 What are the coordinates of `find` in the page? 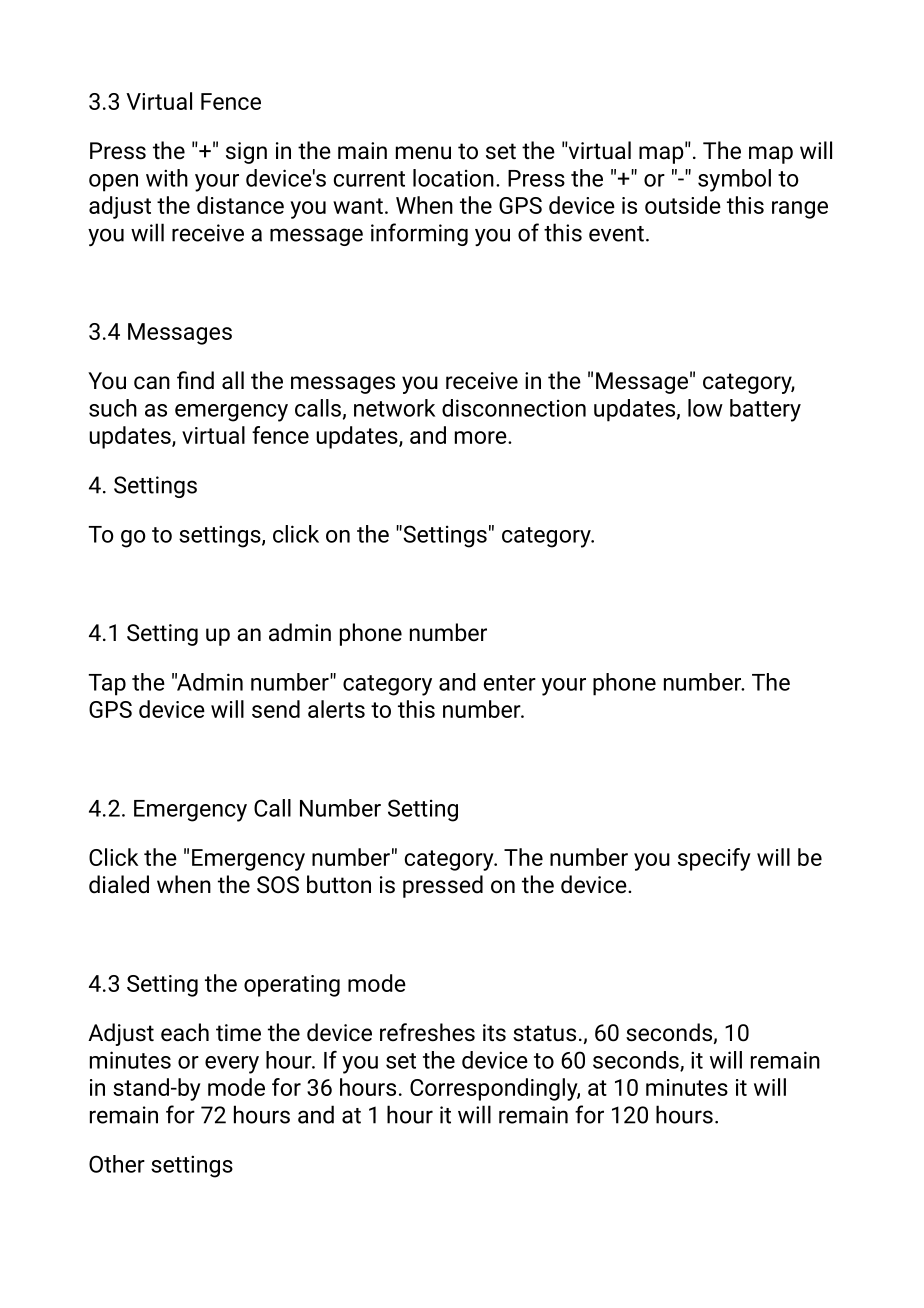 It's located at (195, 380).
